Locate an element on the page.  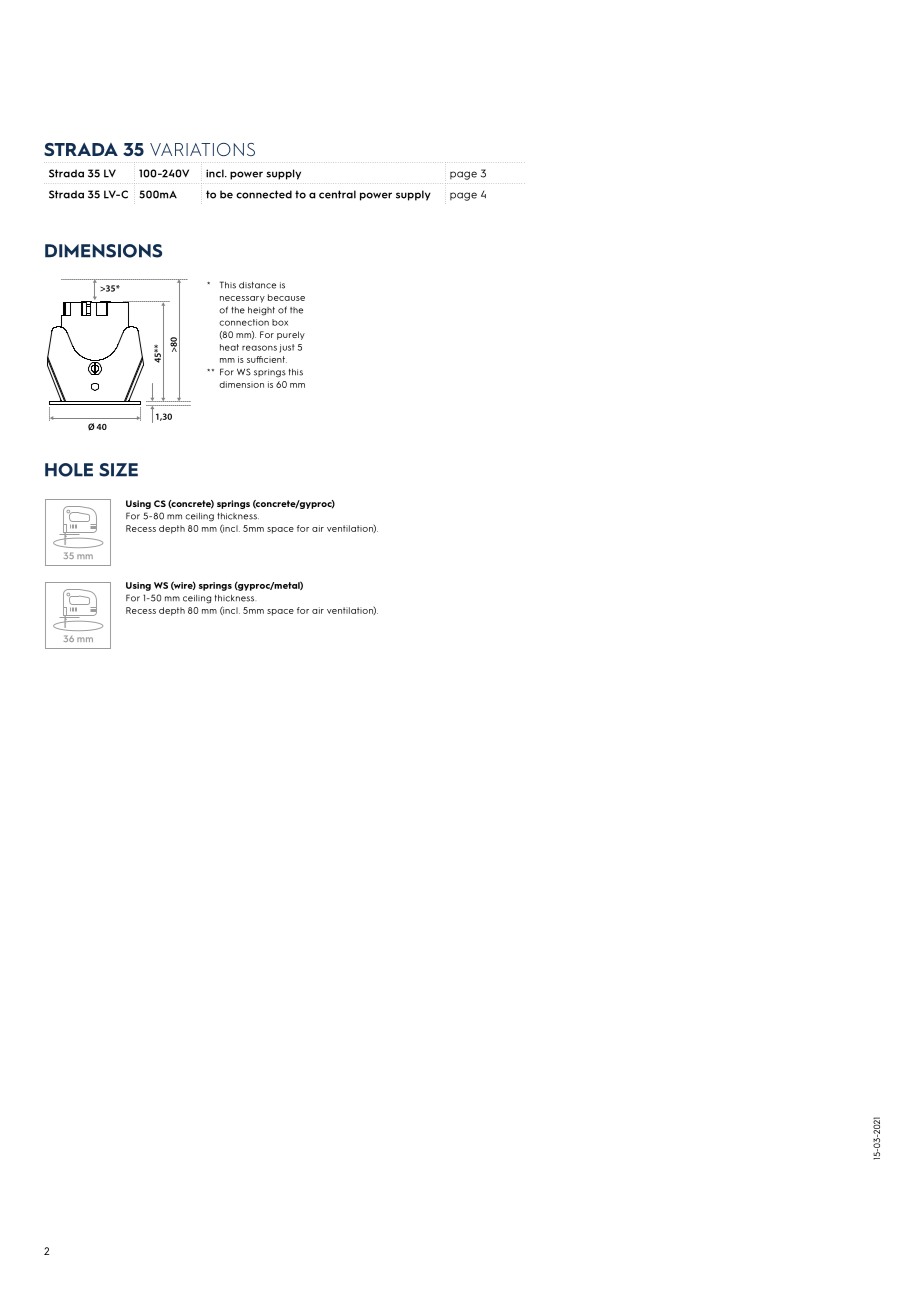
necessary is located at coordinates (242, 299).
